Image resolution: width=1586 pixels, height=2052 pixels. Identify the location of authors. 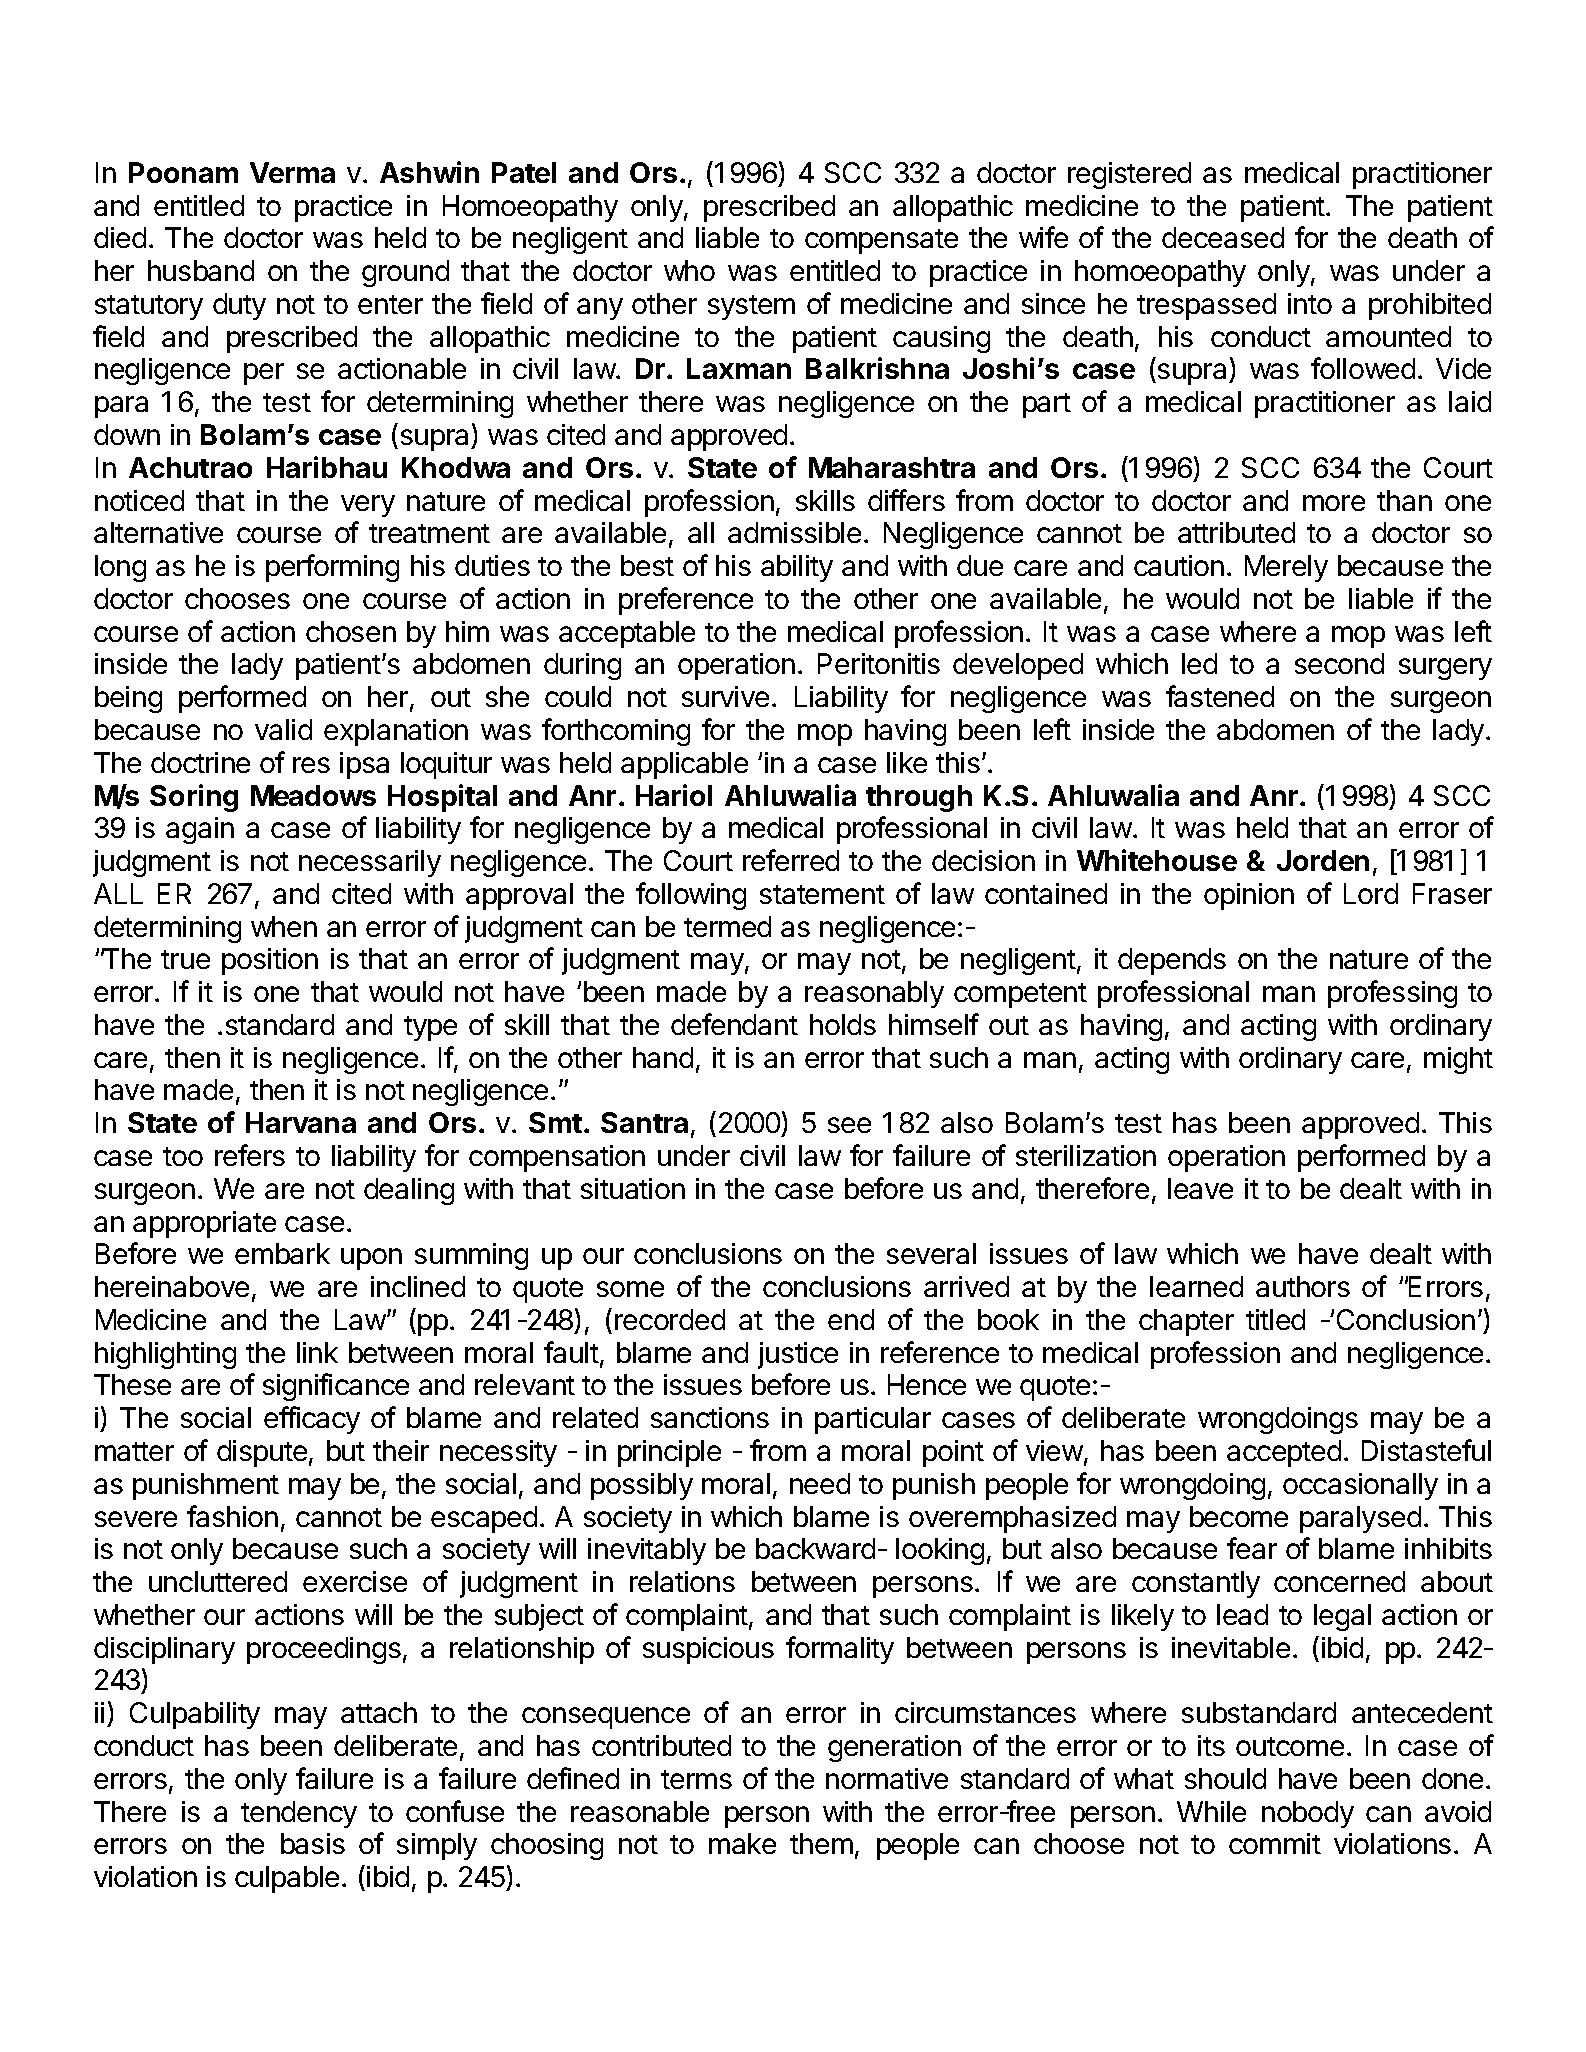
(1303, 1286).
